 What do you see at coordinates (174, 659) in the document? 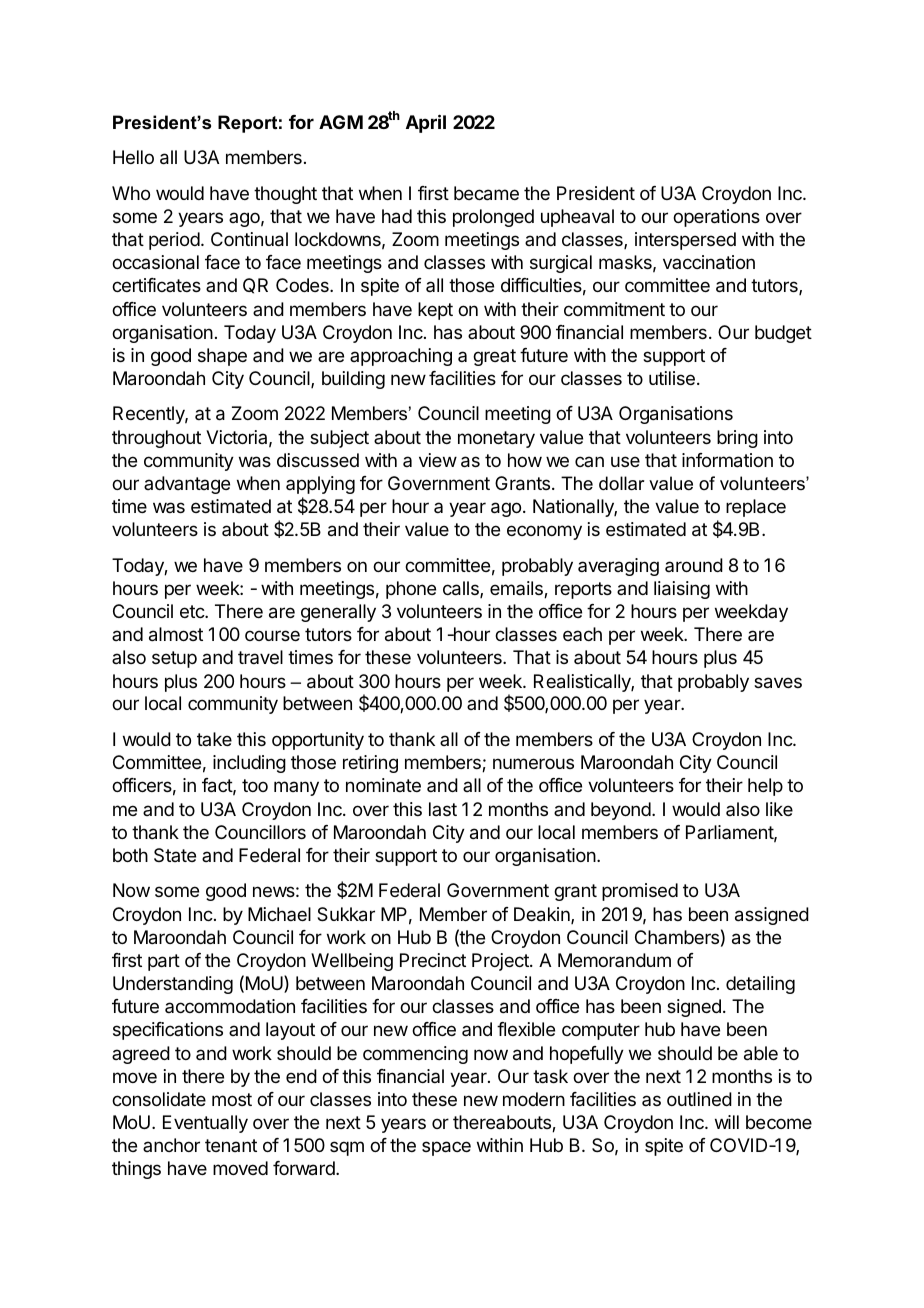
I see `setup` at bounding box center [174, 659].
